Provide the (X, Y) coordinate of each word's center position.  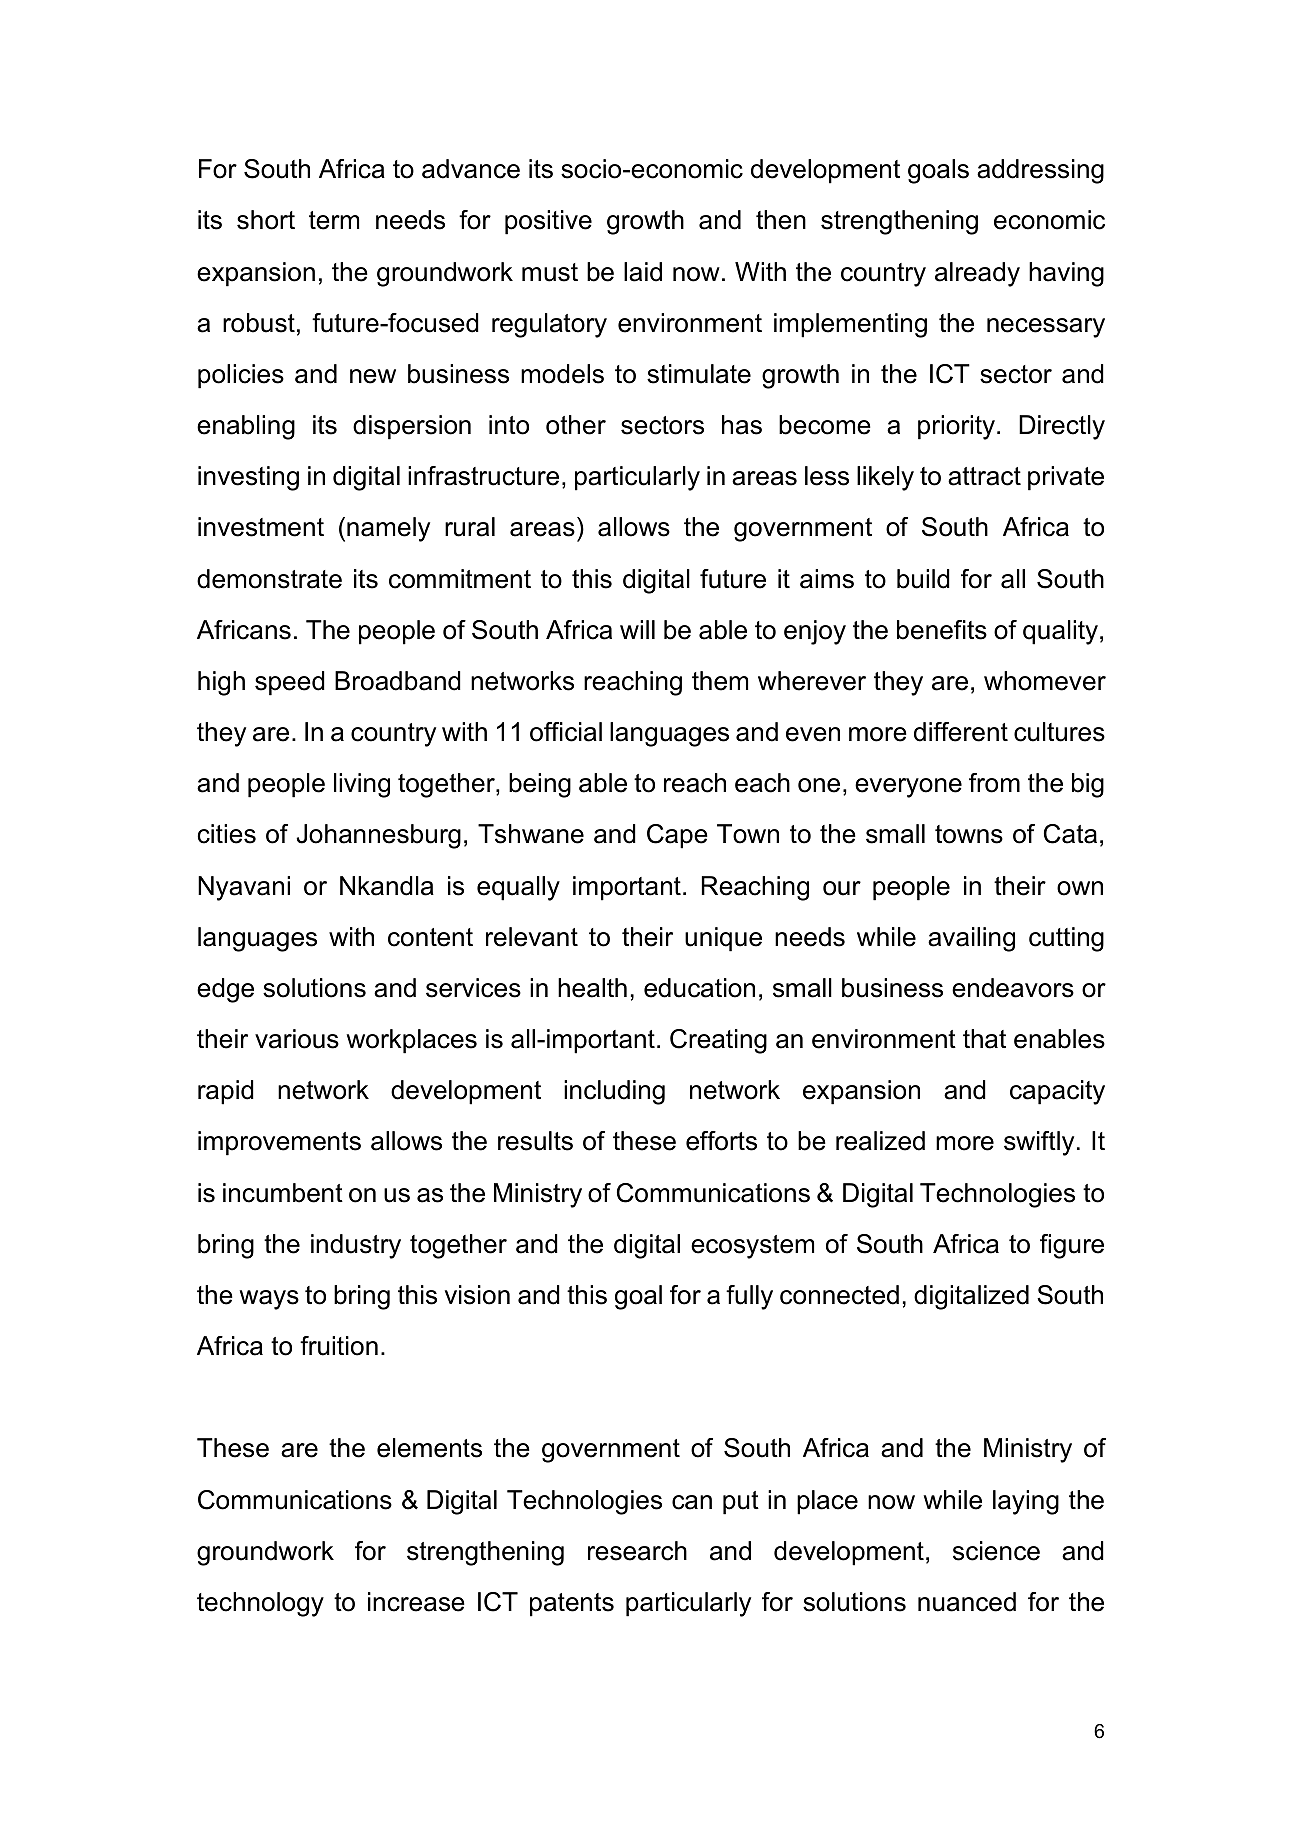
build (923, 579)
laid (643, 272)
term (334, 220)
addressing (1040, 171)
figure (1072, 1246)
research (637, 1551)
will (637, 629)
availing (971, 939)
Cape (677, 836)
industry (356, 1246)
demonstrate (269, 579)
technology (260, 1604)
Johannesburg (378, 836)
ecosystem (752, 1247)
